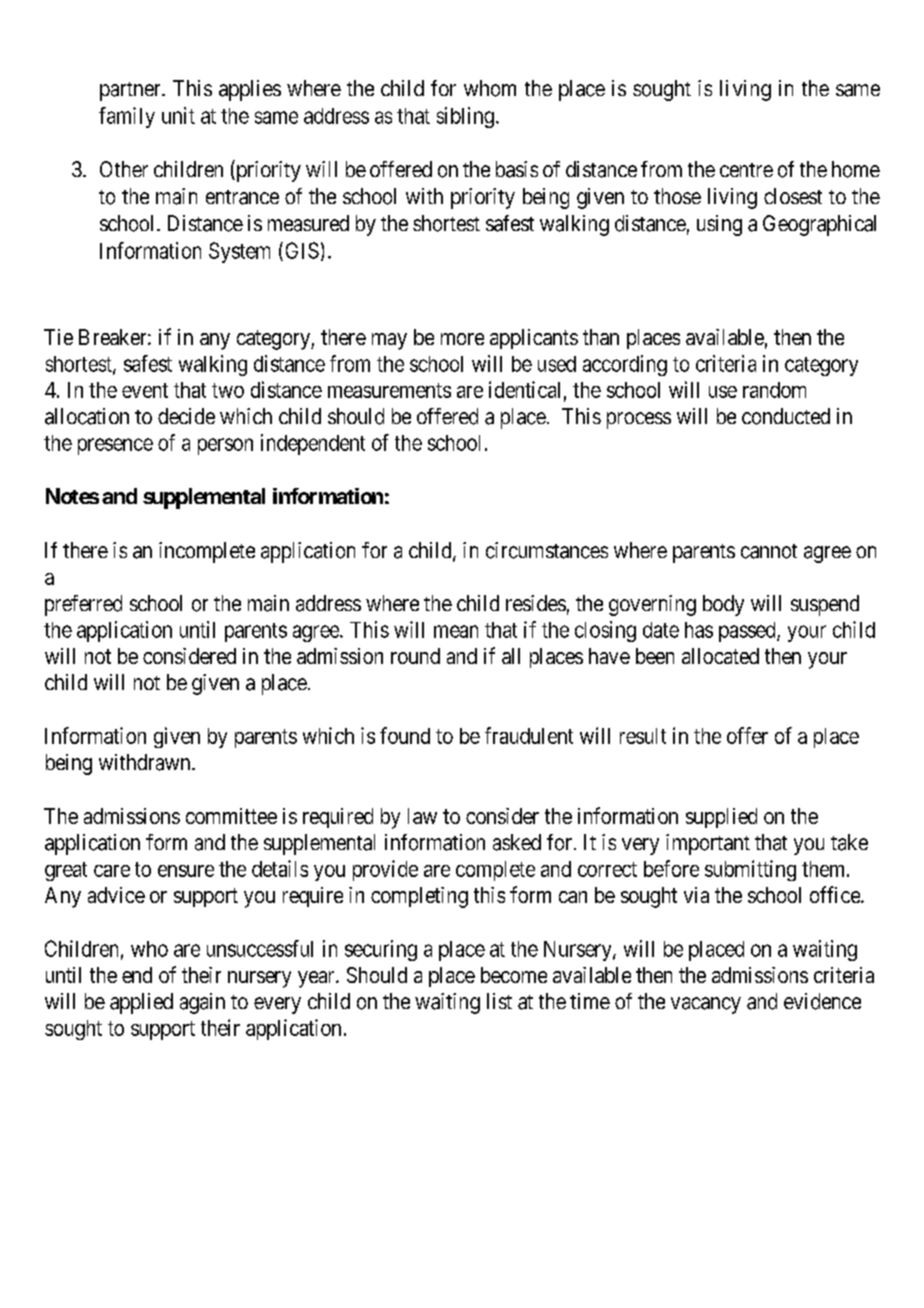  Describe the element at coordinates (514, 975) in the screenshot. I see `become` at that location.
